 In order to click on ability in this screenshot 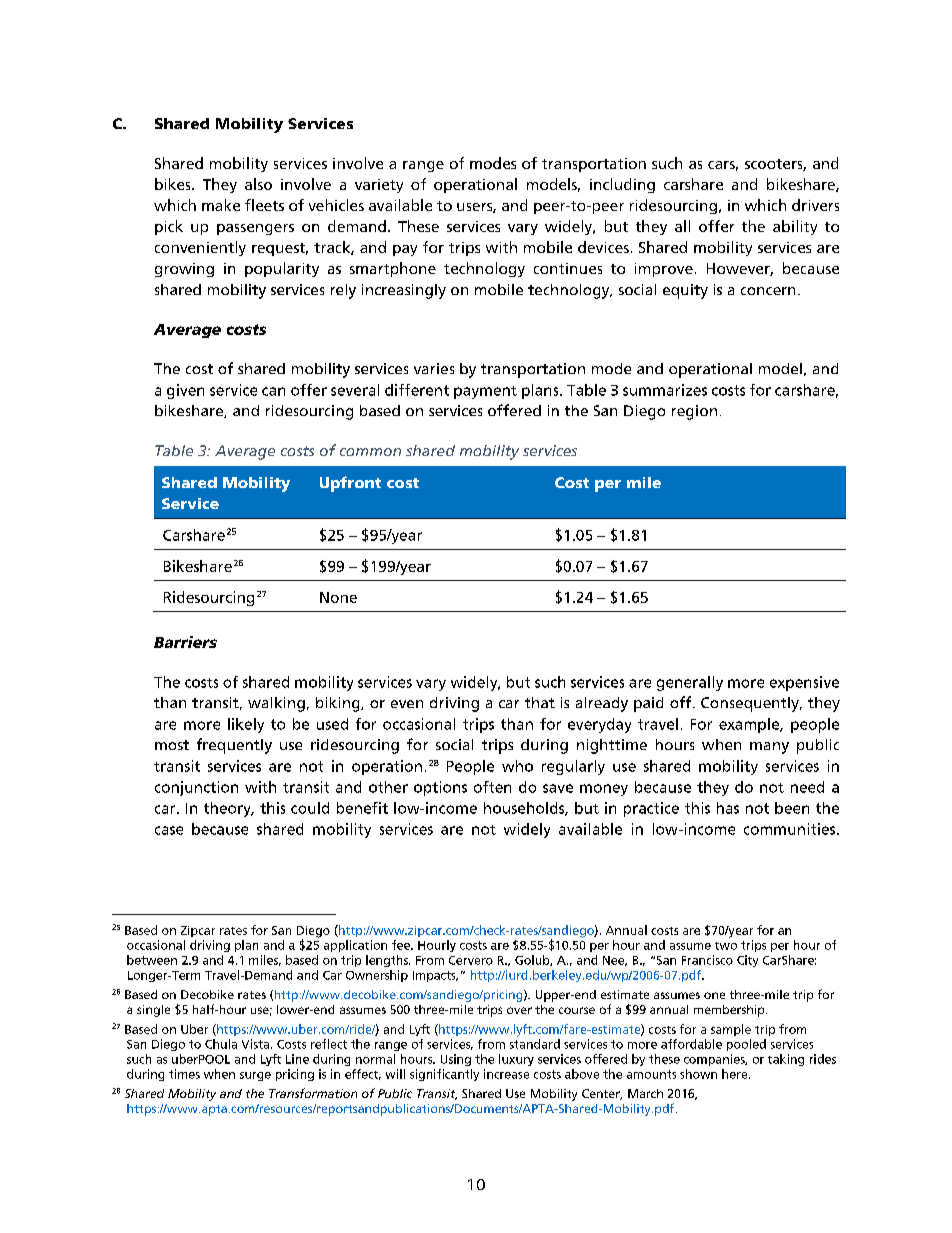, I will do `click(795, 227)`.
